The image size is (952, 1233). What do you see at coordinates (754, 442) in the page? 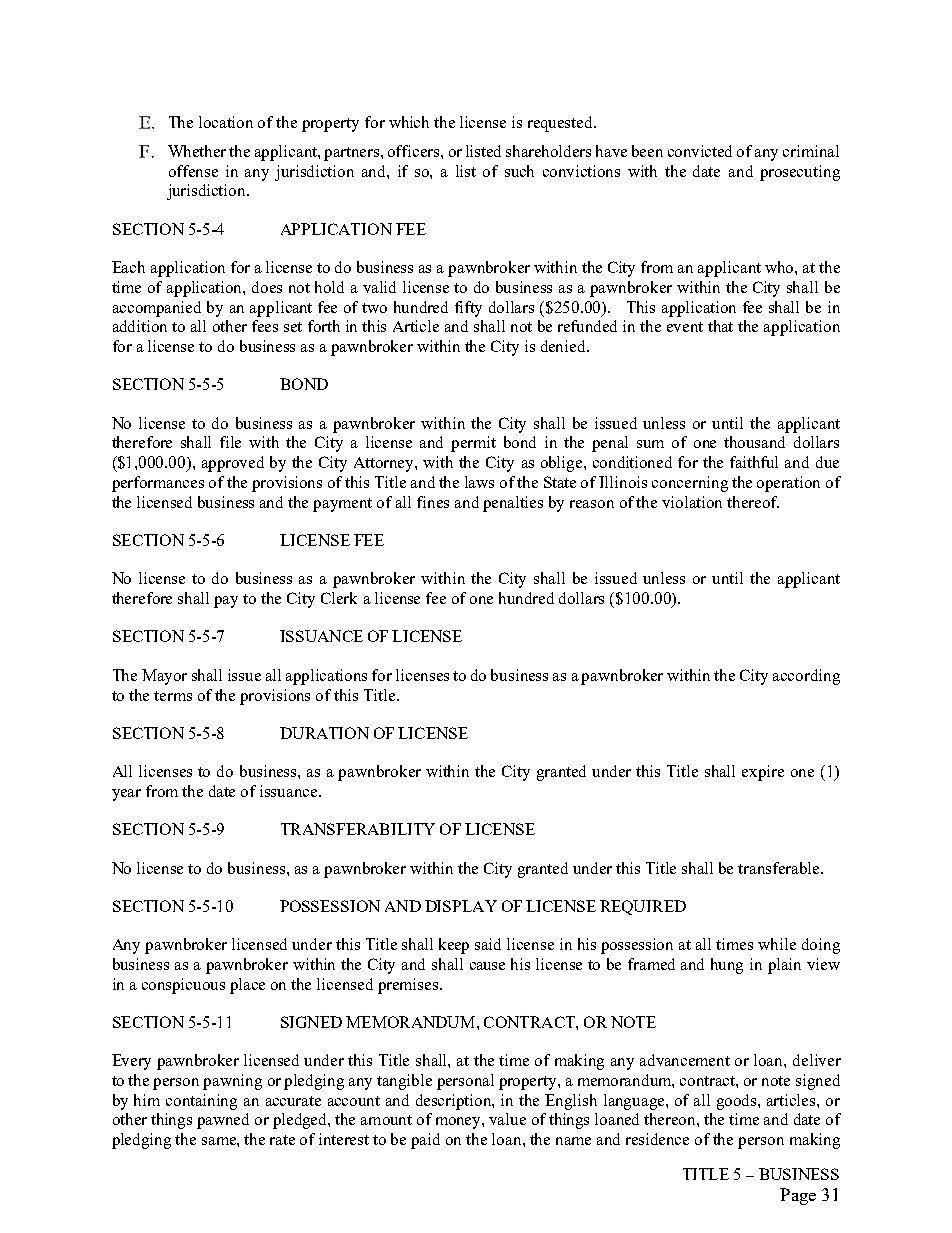
I see `thousand` at bounding box center [754, 442].
